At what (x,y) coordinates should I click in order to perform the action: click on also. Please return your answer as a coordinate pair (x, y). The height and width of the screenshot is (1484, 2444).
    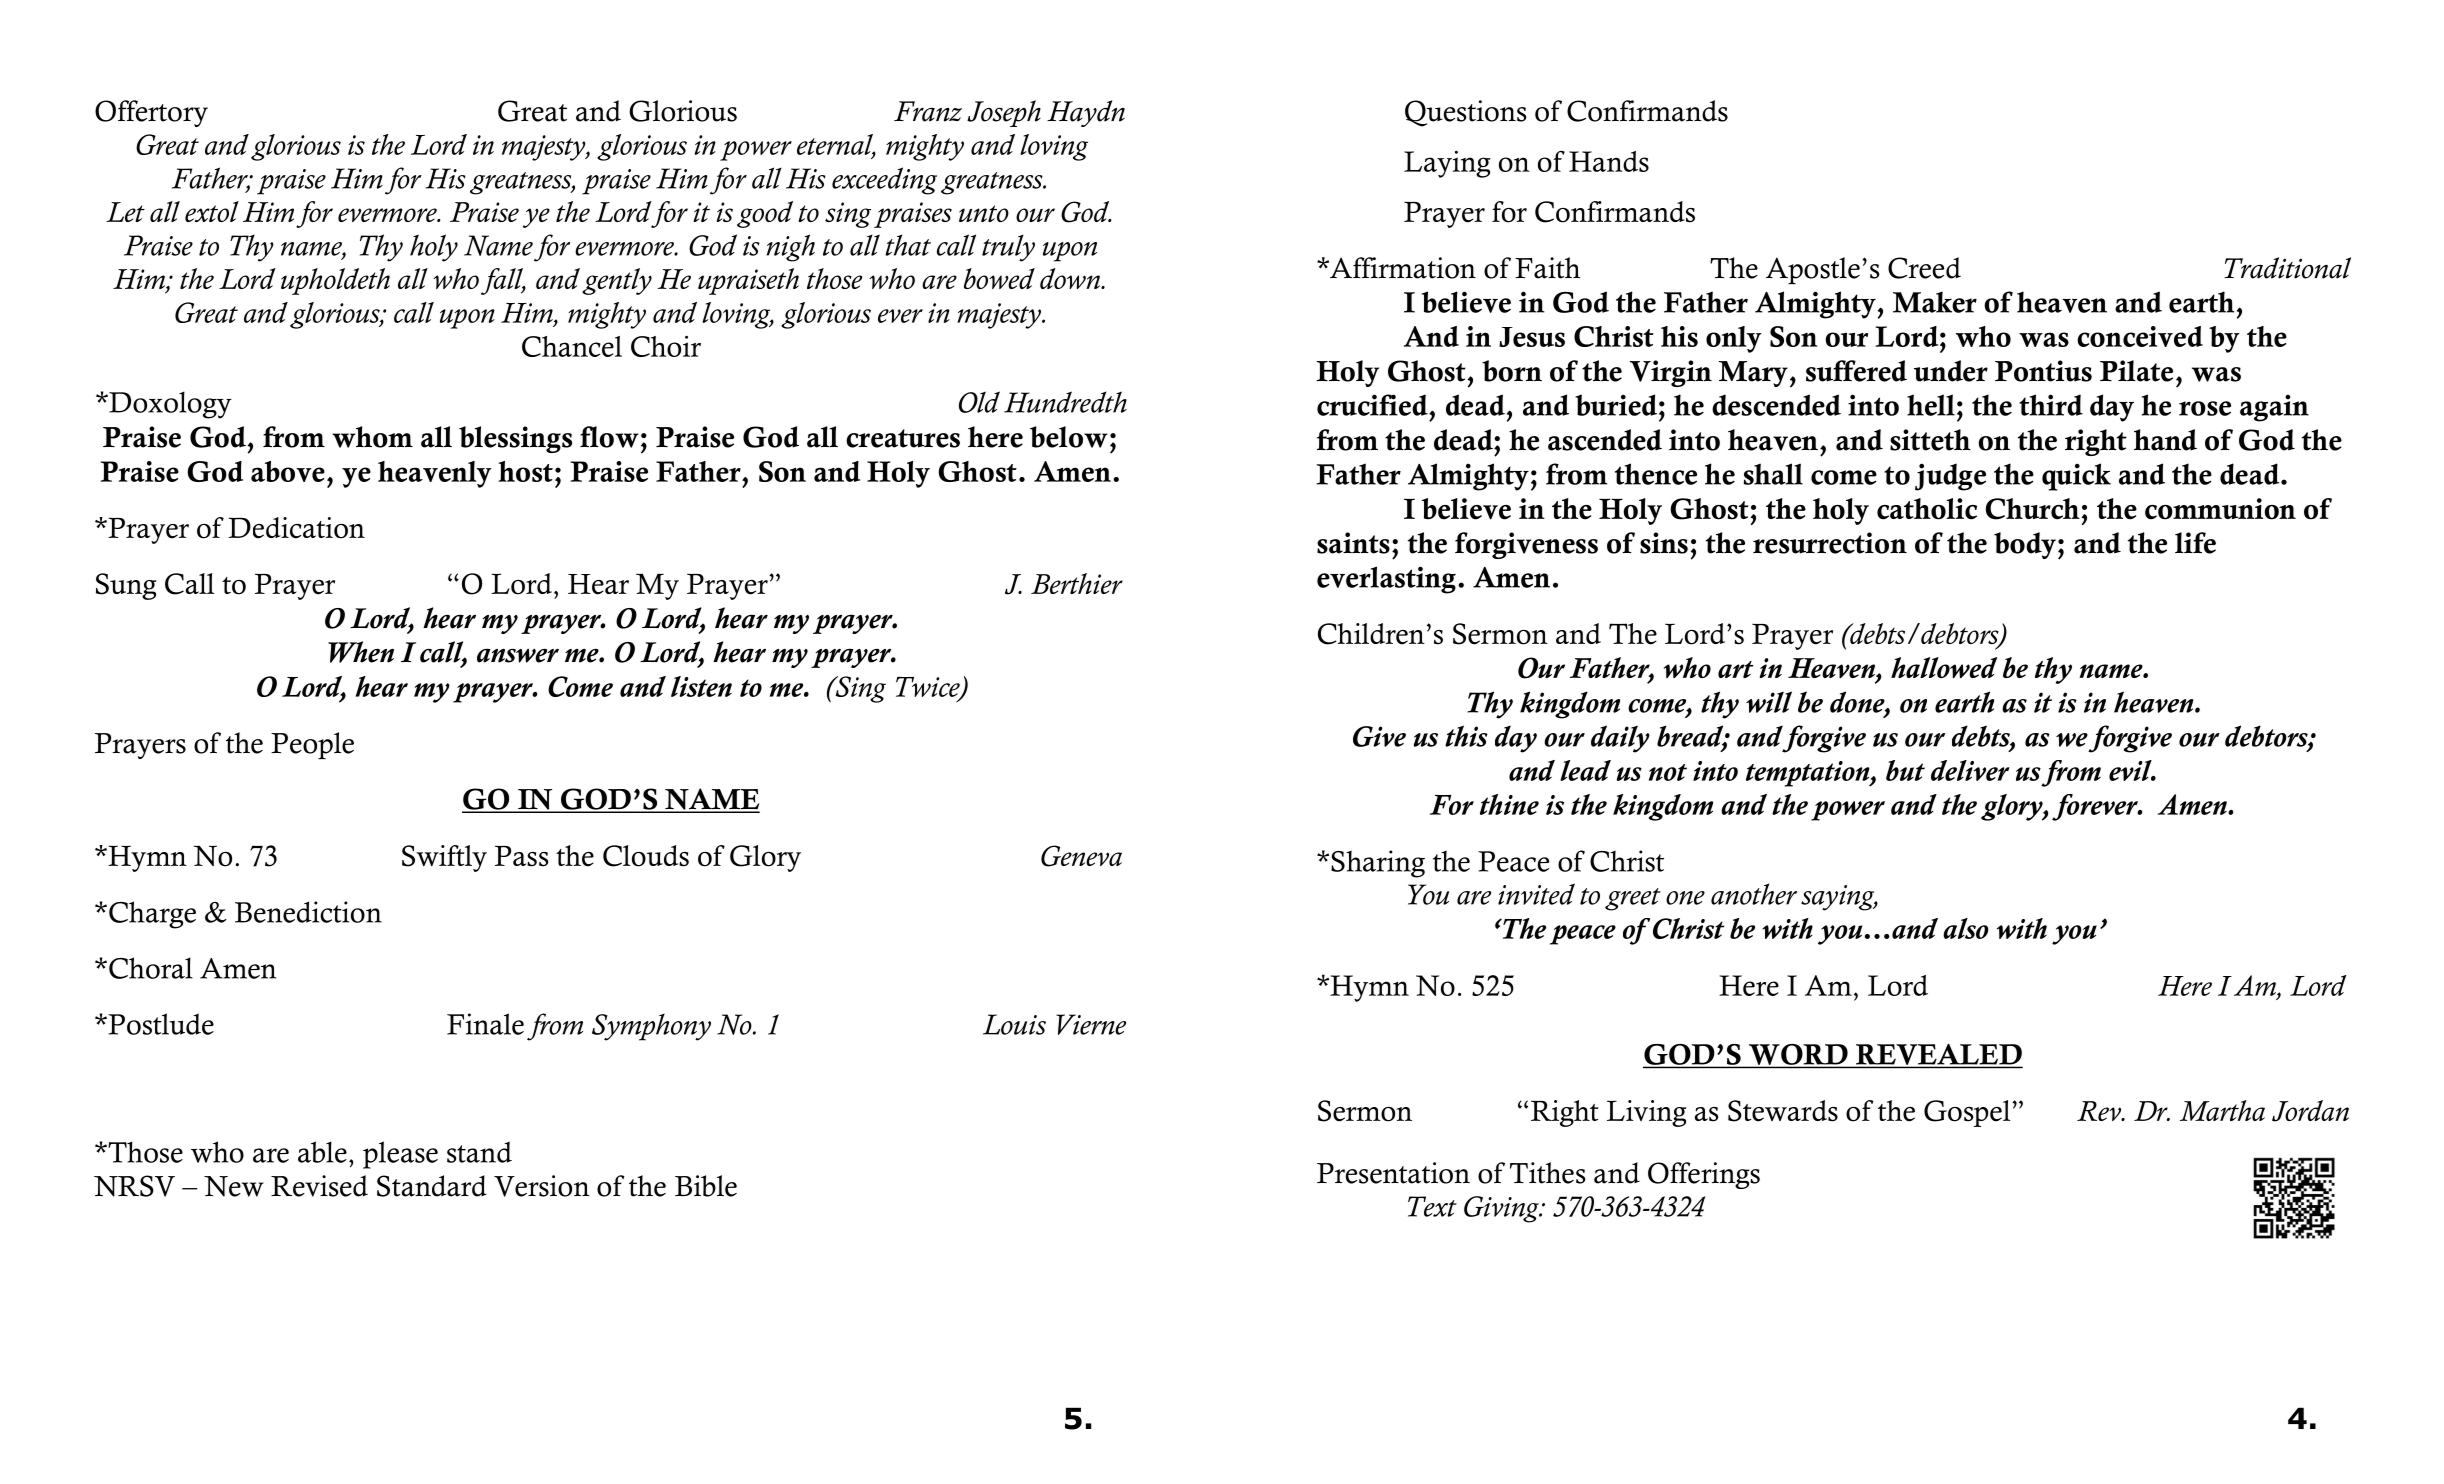
    Looking at the image, I should click on (1966, 928).
